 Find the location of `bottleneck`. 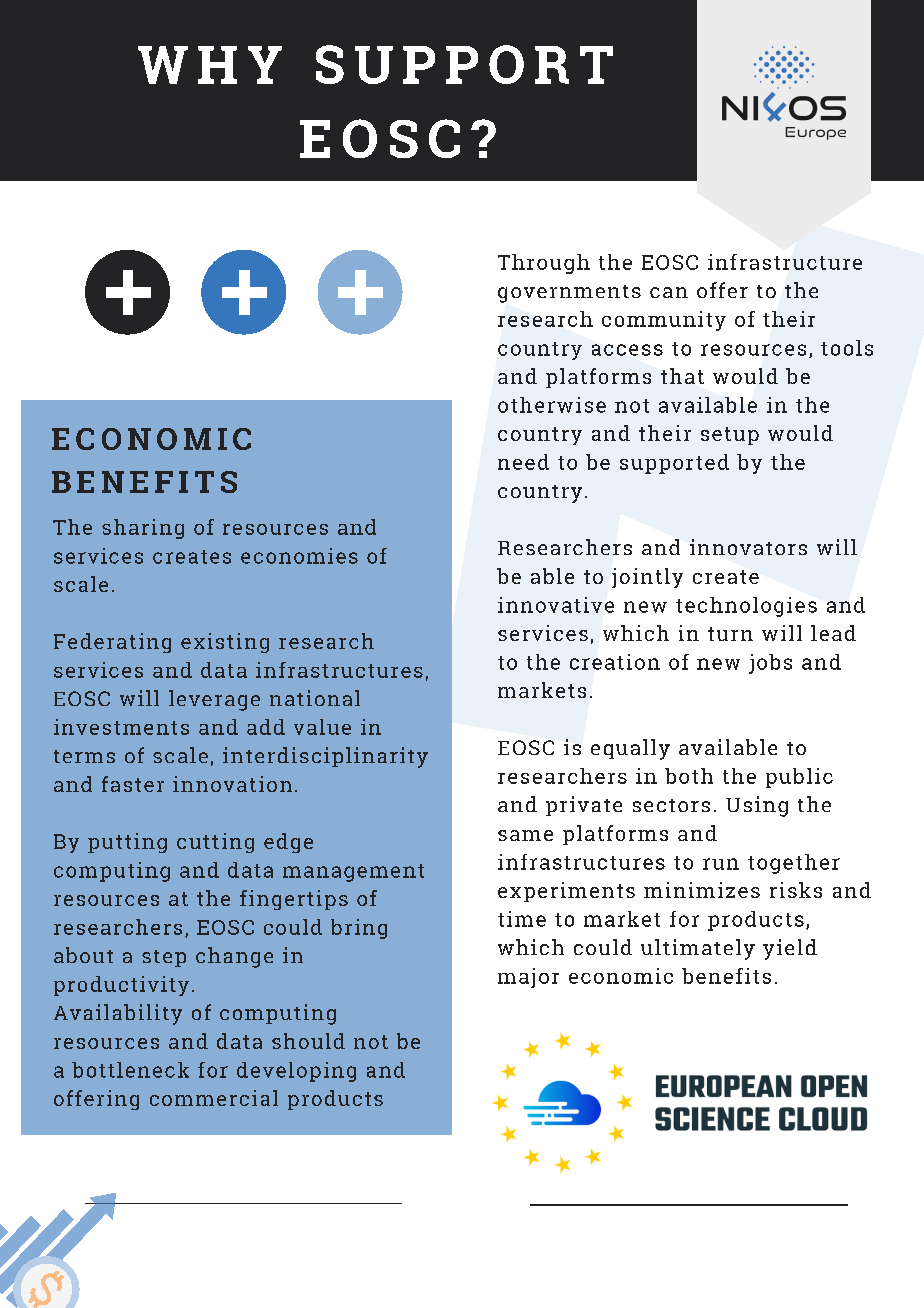

bottleneck is located at coordinates (130, 1070).
